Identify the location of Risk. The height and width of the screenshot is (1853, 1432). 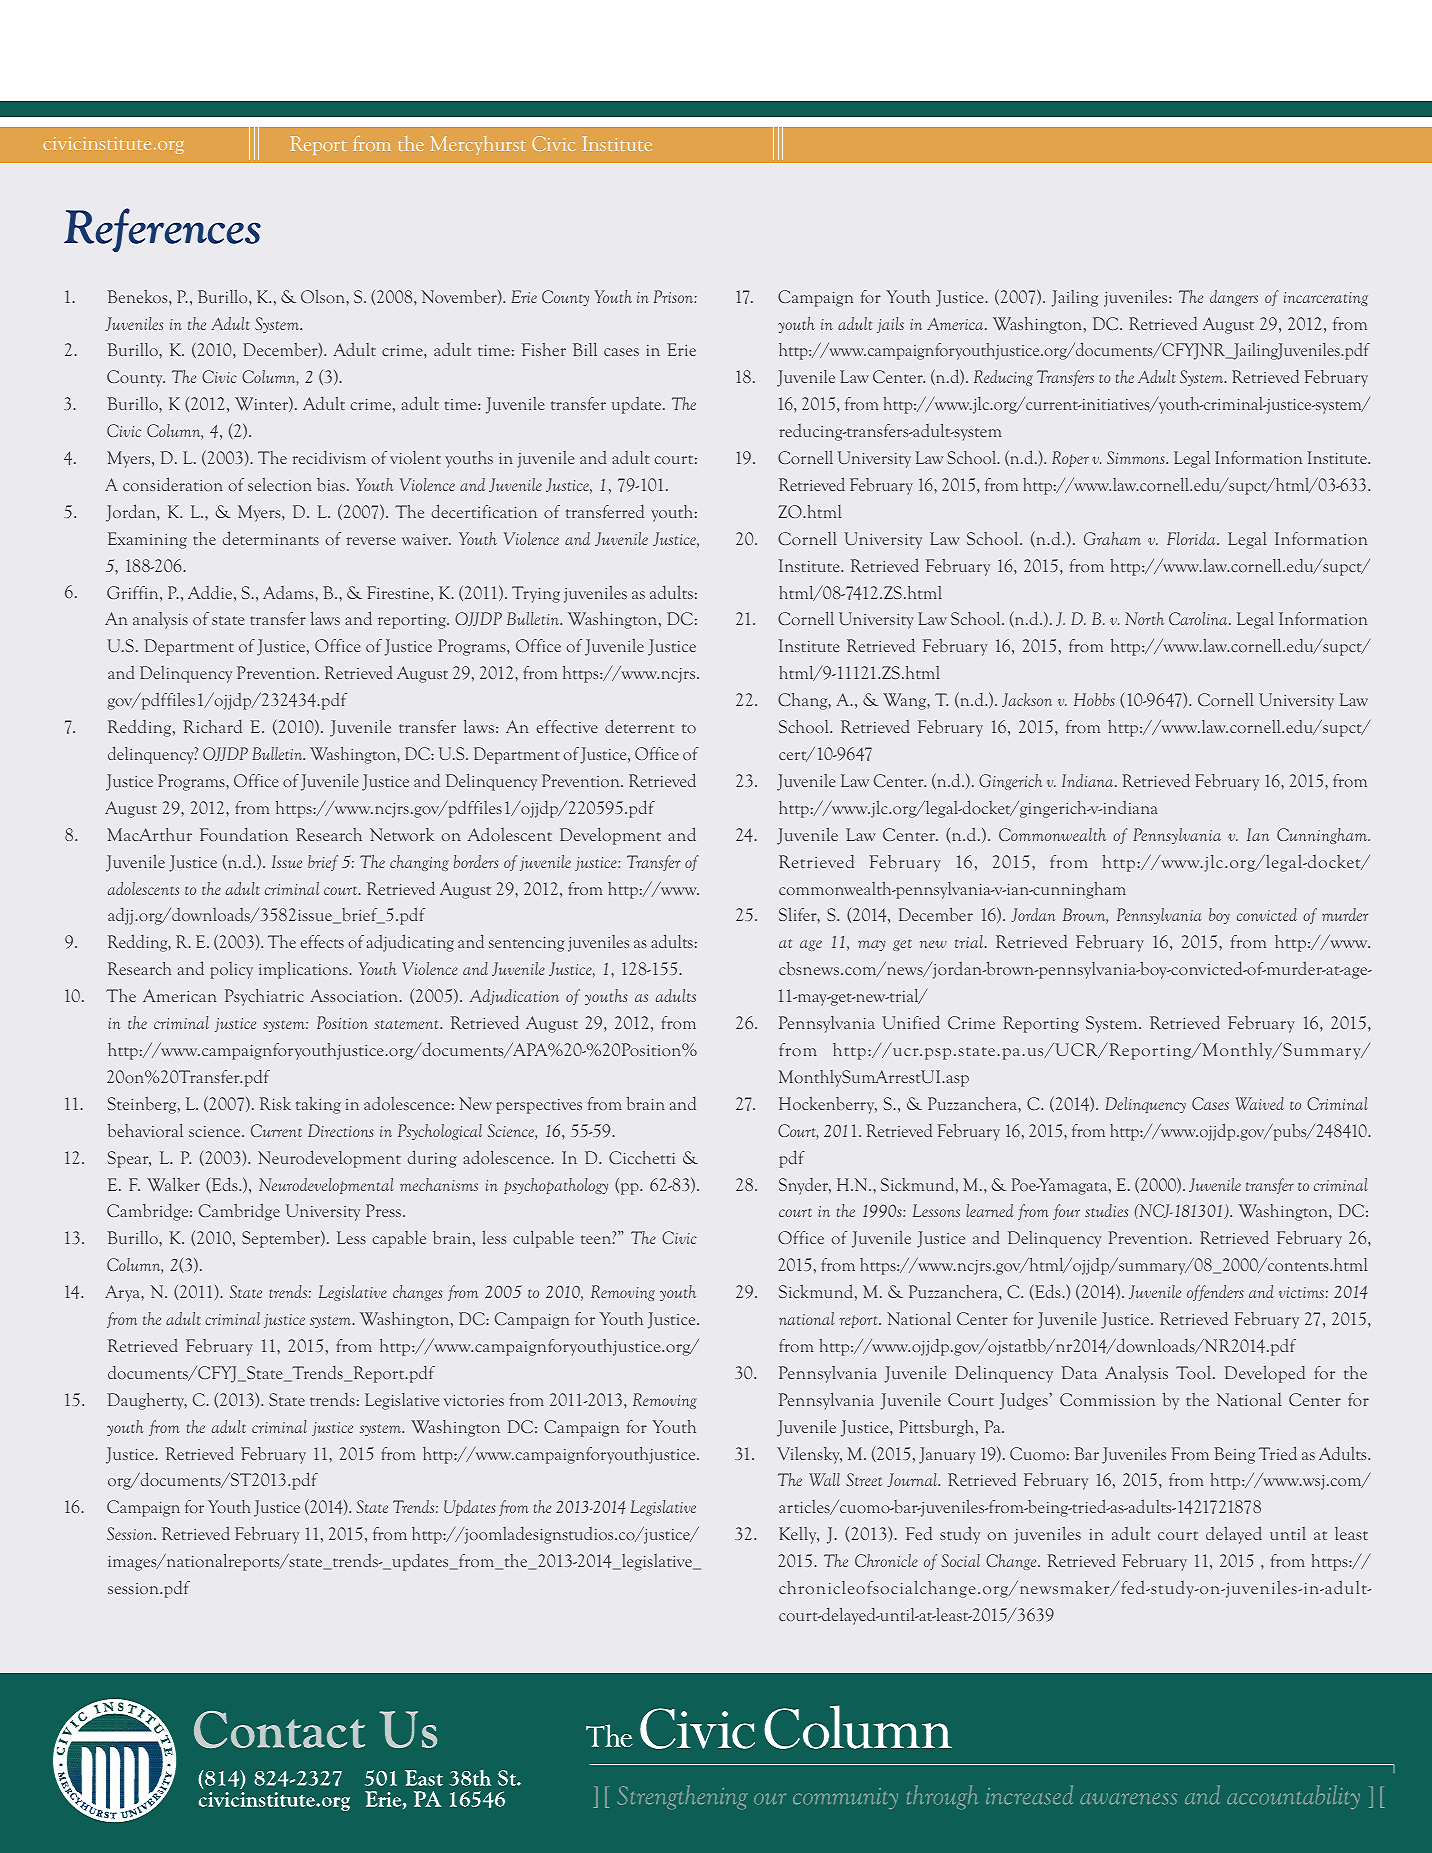
(275, 1103).
